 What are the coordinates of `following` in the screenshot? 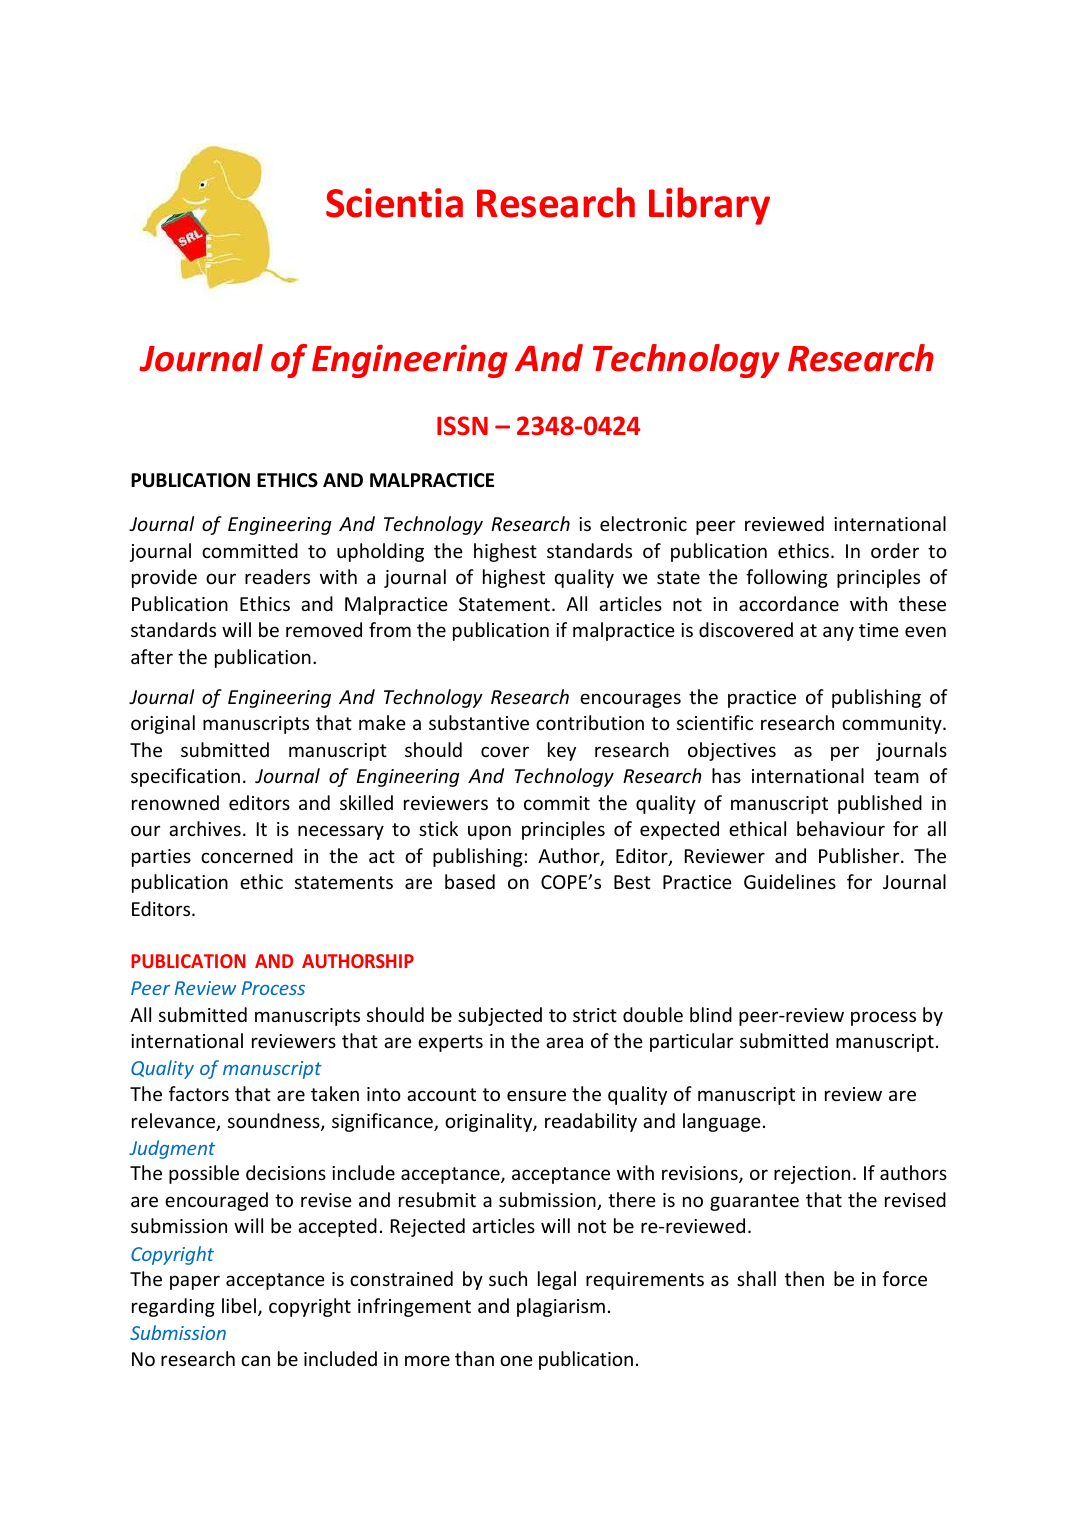 It's located at (787, 578).
